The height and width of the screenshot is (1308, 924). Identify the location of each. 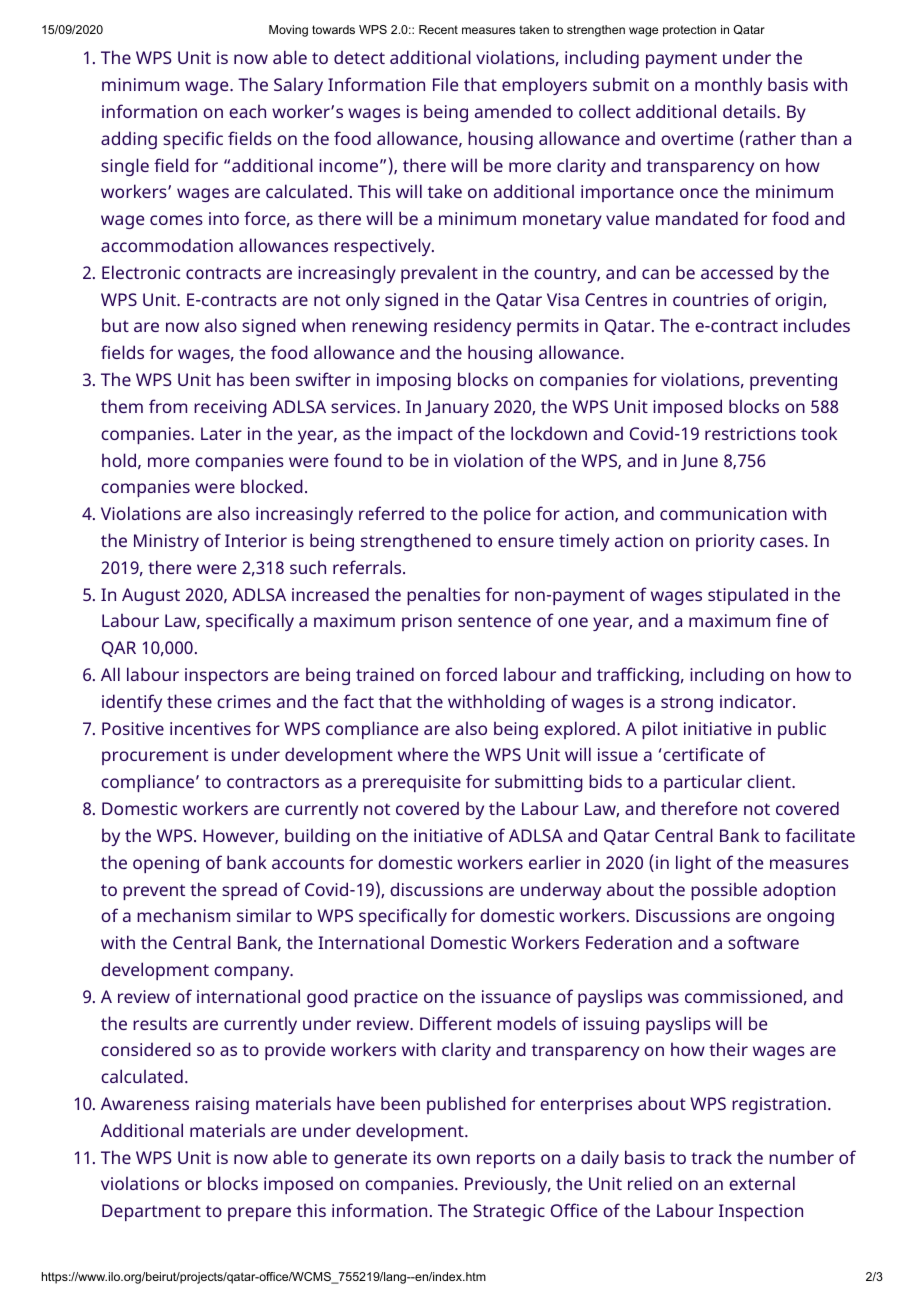
(247, 111).
